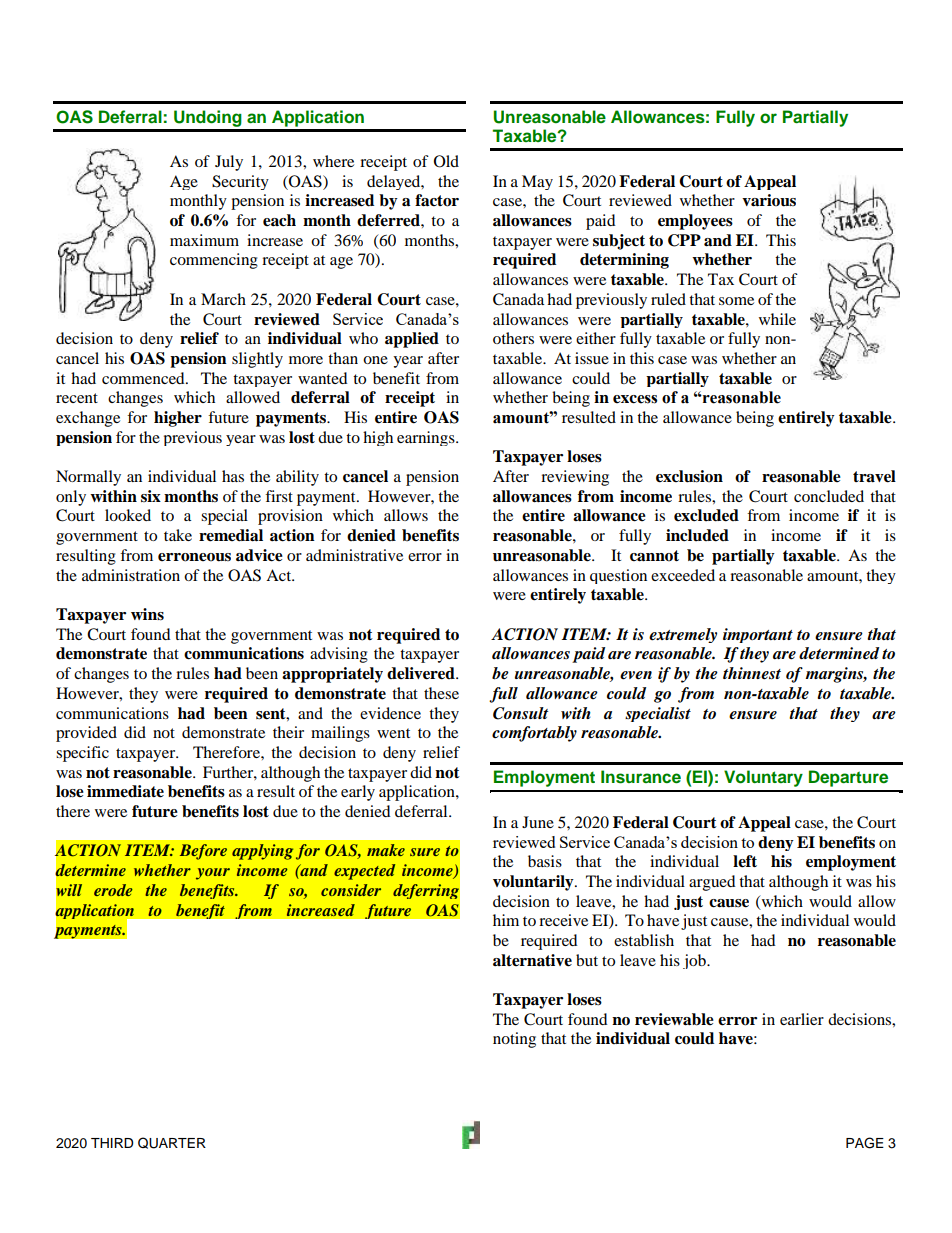 The width and height of the screenshot is (952, 1233). What do you see at coordinates (848, 778) in the screenshot?
I see `Departure` at bounding box center [848, 778].
